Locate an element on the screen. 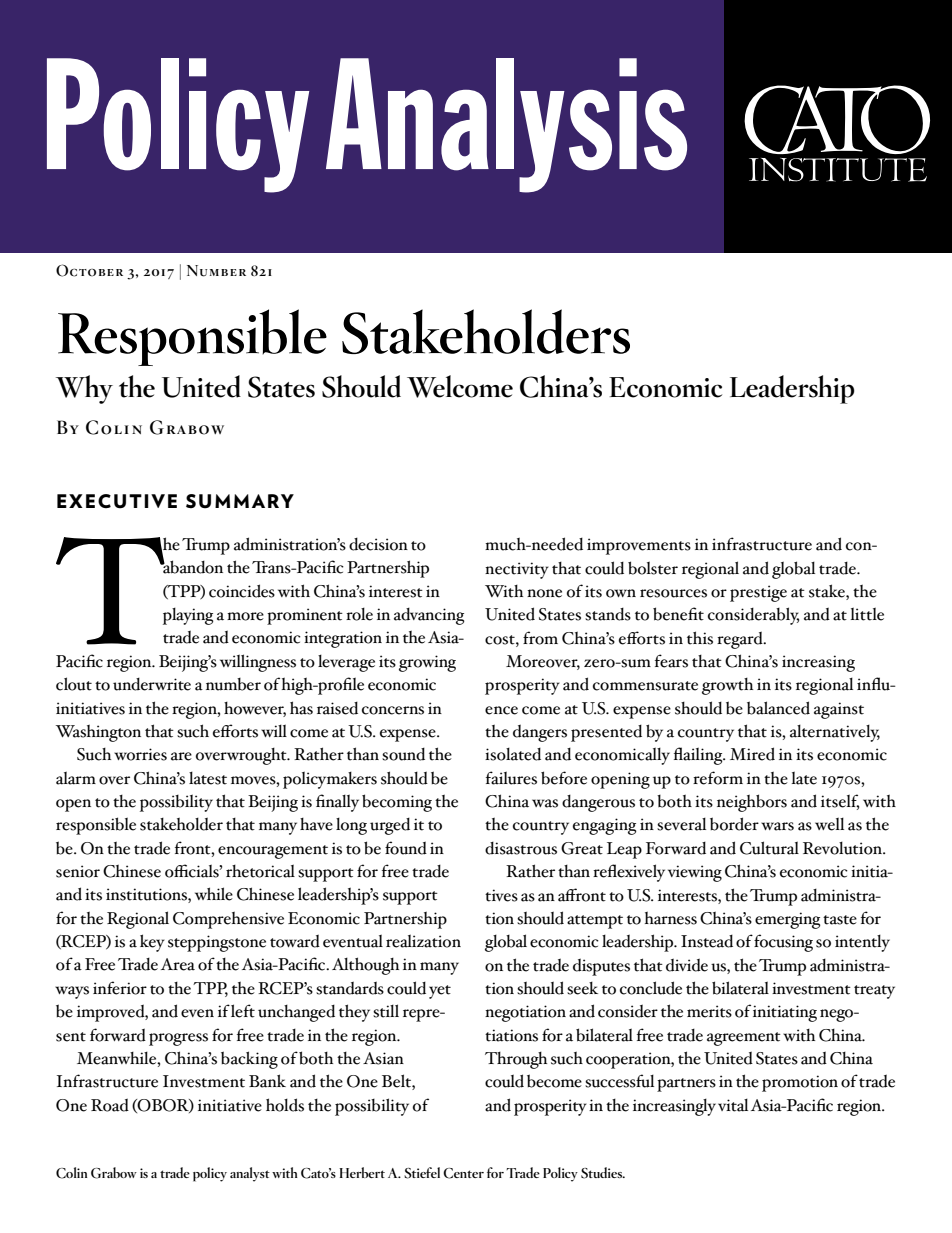 This screenshot has height=1233, width=952. balanced is located at coordinates (778, 708).
